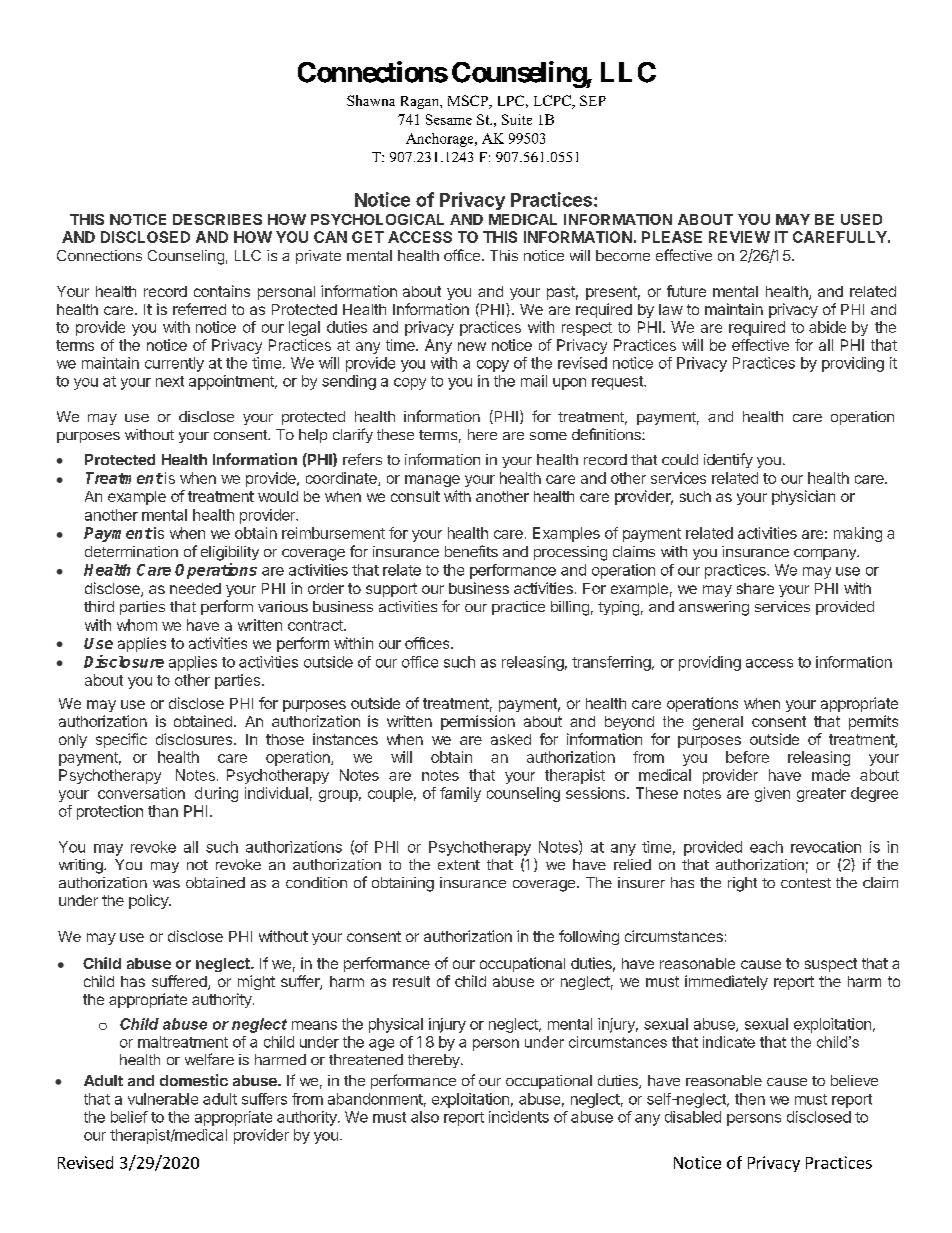 The height and width of the screenshot is (1233, 952). I want to click on manage, so click(432, 481).
